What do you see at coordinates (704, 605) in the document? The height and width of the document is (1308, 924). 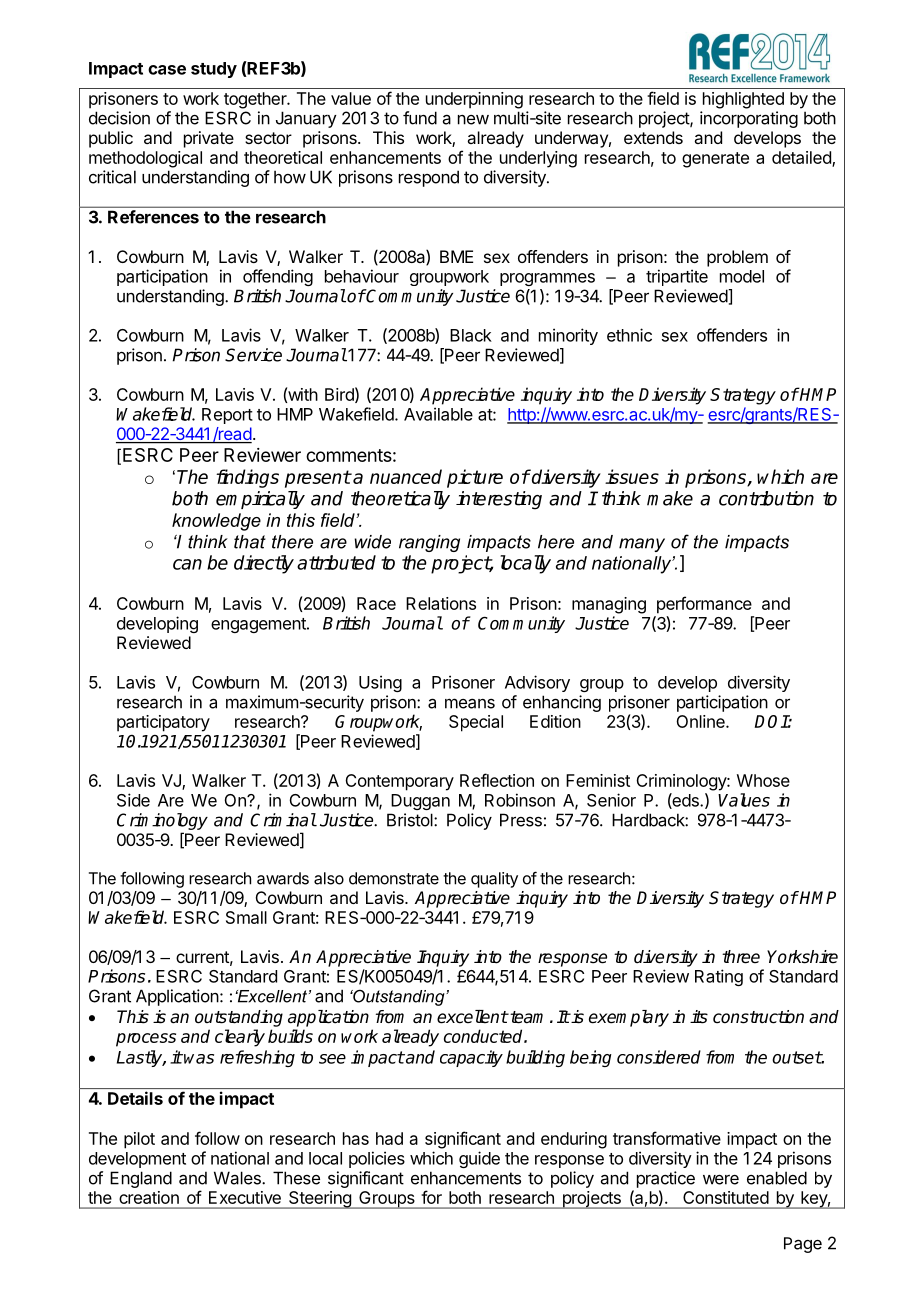 I see `performance` at bounding box center [704, 605].
